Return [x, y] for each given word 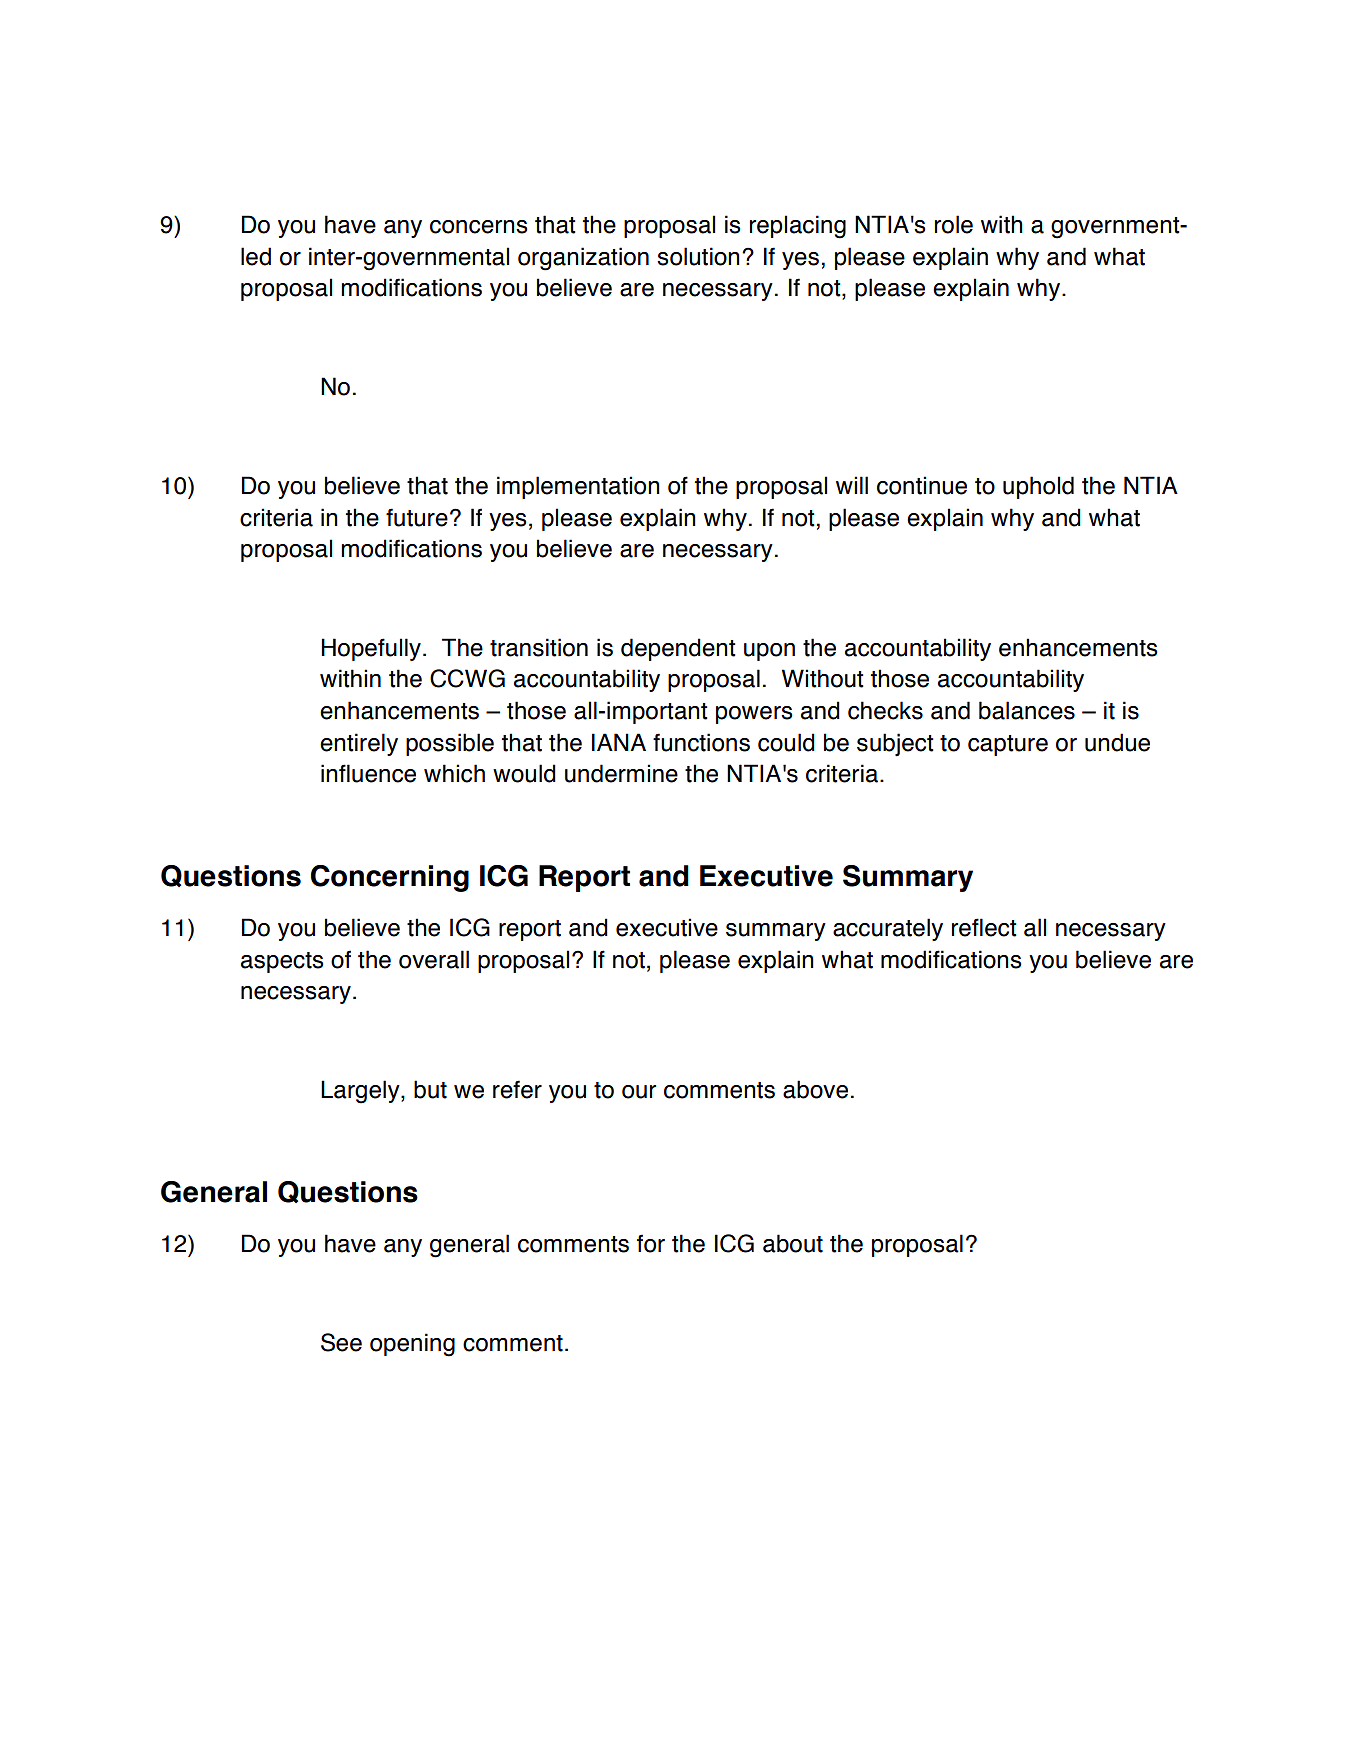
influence [368, 773]
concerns [479, 227]
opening [412, 1345]
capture [1008, 745]
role [954, 224]
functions [701, 742]
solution [698, 256]
